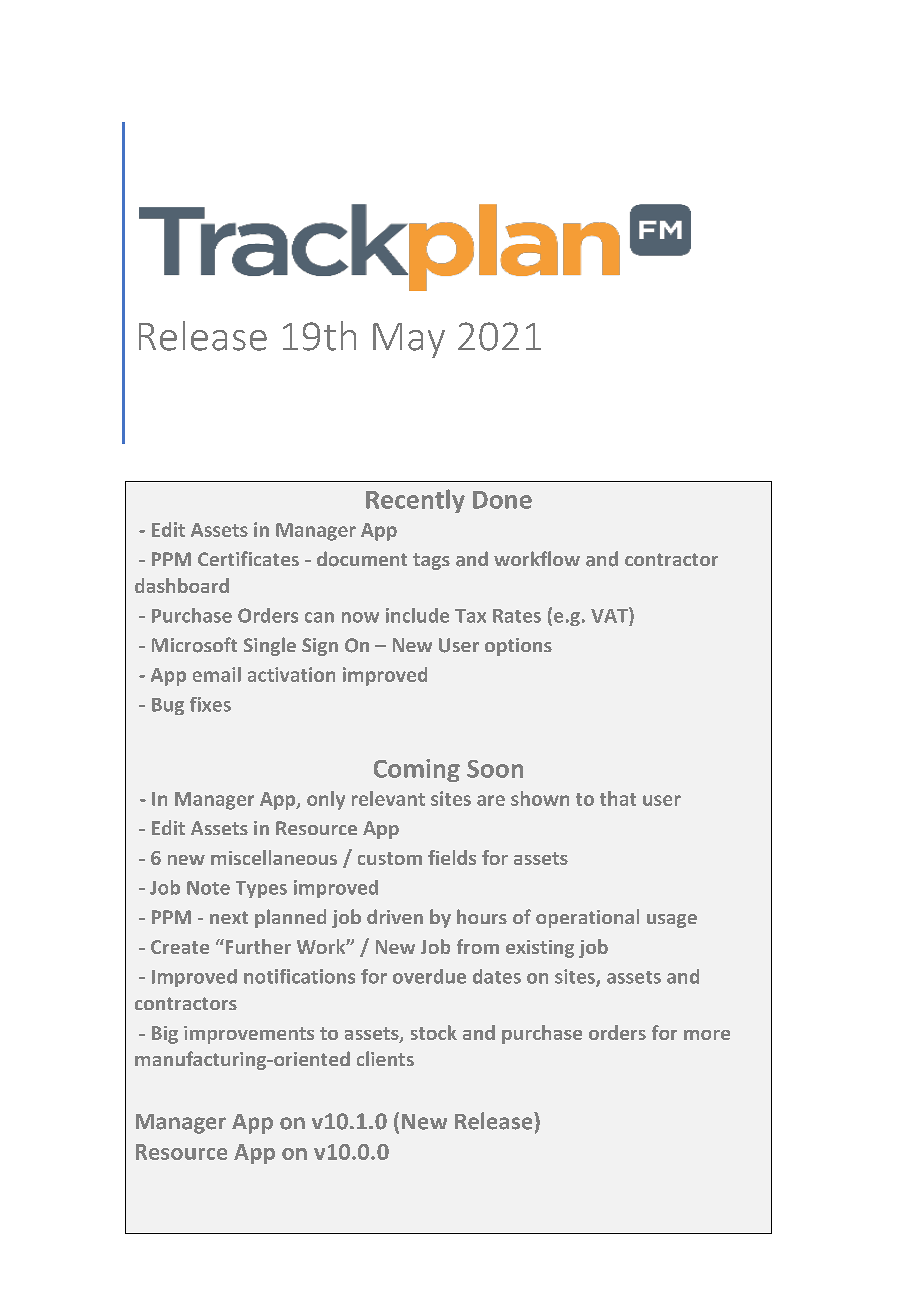 The height and width of the screenshot is (1308, 924). I want to click on Done, so click(502, 500).
